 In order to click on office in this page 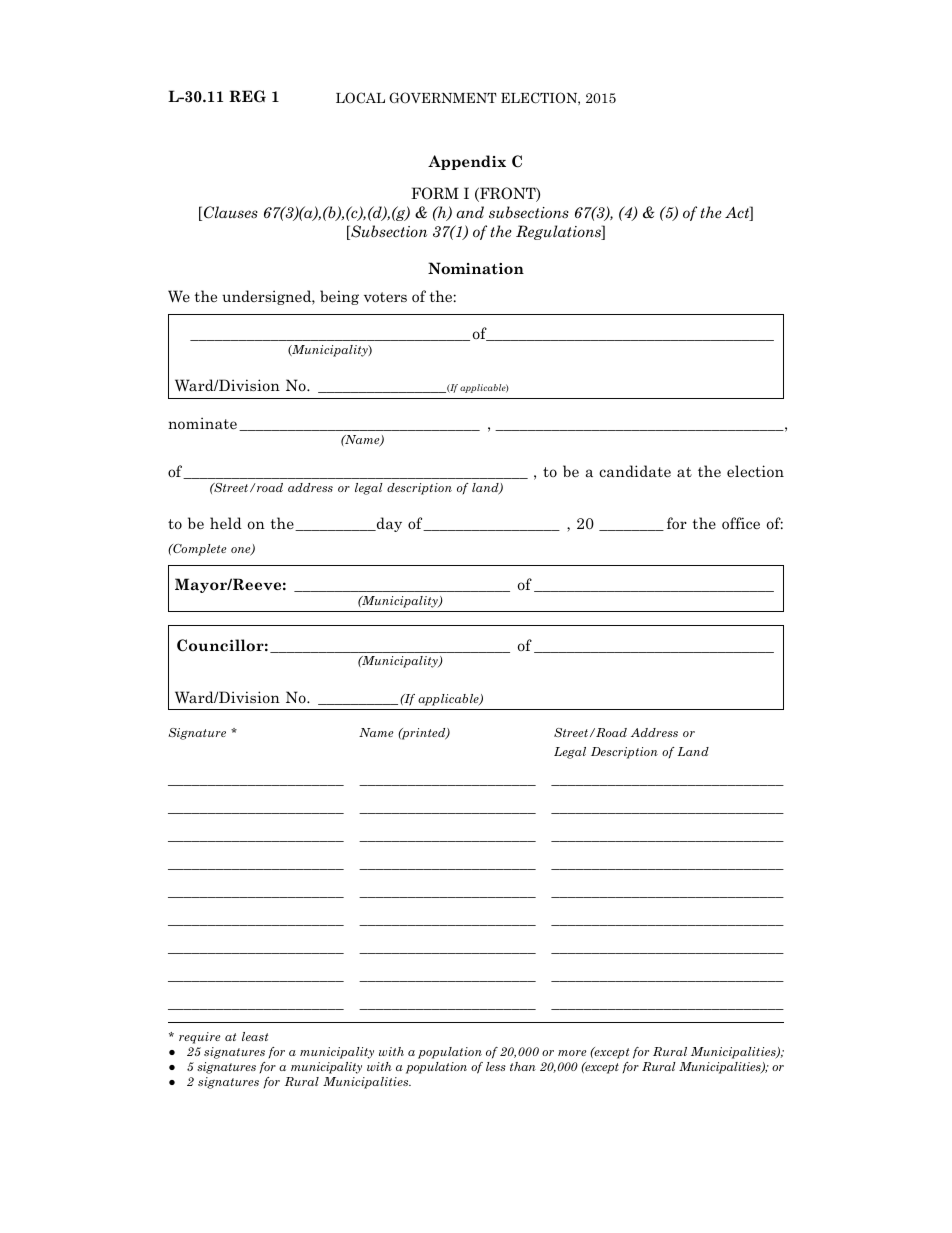, I will do `click(741, 523)`.
